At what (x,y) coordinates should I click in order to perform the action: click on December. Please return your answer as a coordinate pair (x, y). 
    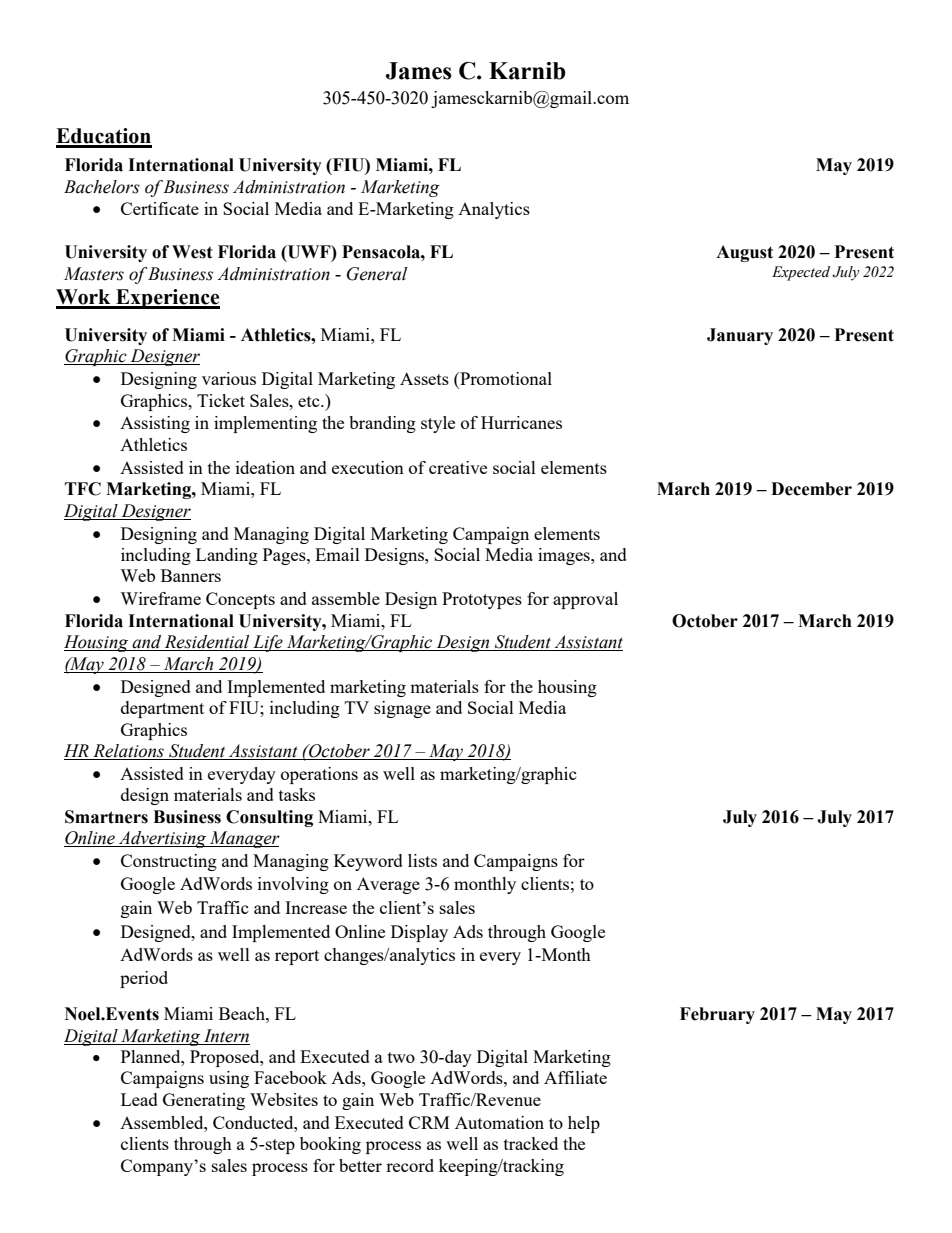
    Looking at the image, I should click on (811, 489).
